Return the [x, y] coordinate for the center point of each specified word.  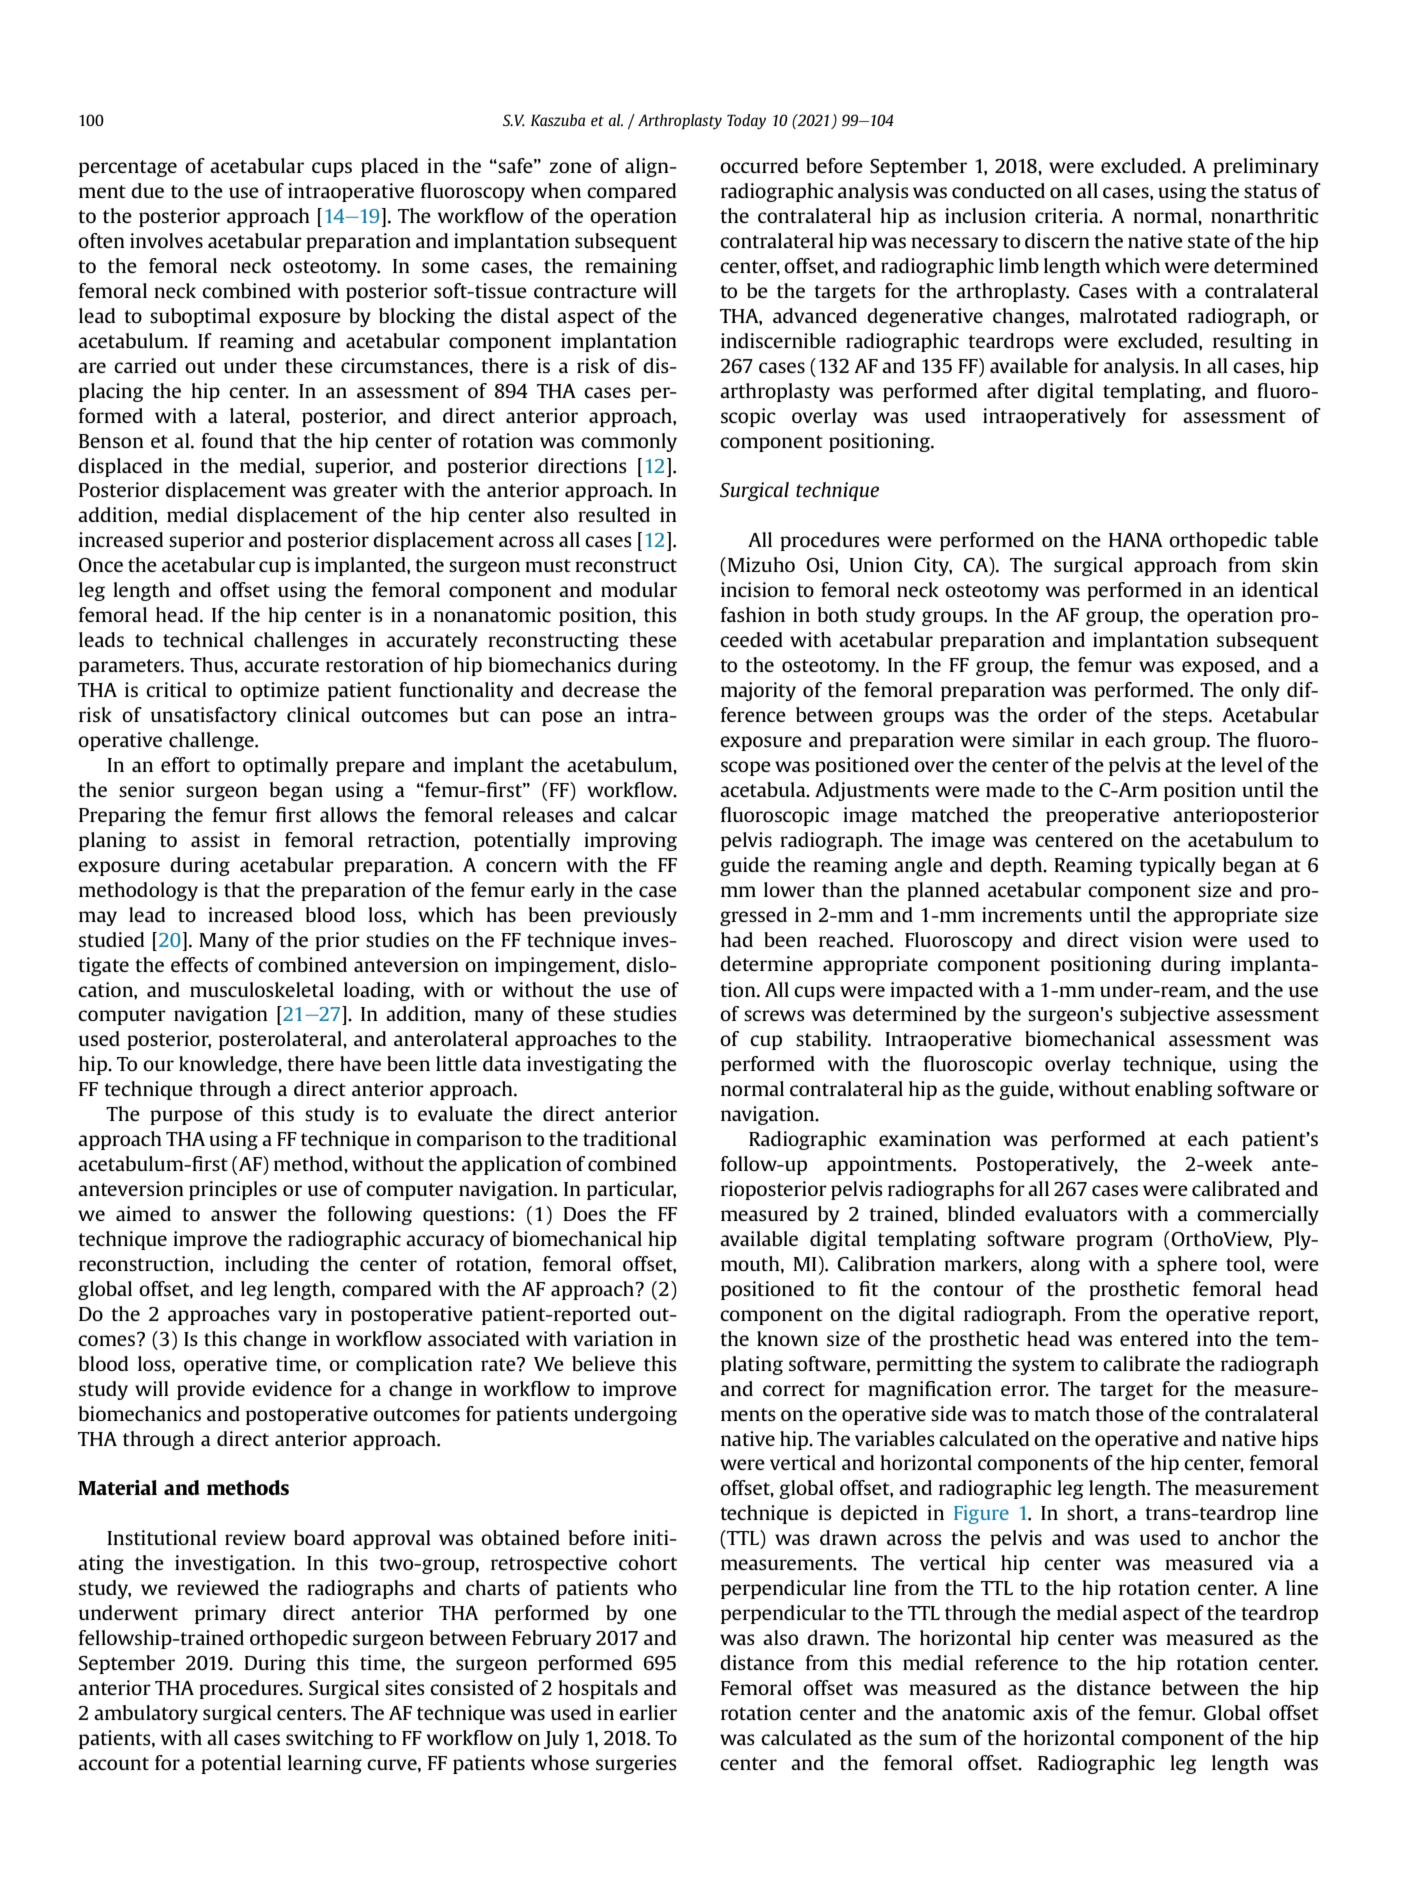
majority [758, 691]
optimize [279, 691]
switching [330, 1739]
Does [584, 1214]
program [1114, 1242]
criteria [1068, 216]
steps [1186, 717]
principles [233, 1190]
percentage [128, 168]
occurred [759, 165]
